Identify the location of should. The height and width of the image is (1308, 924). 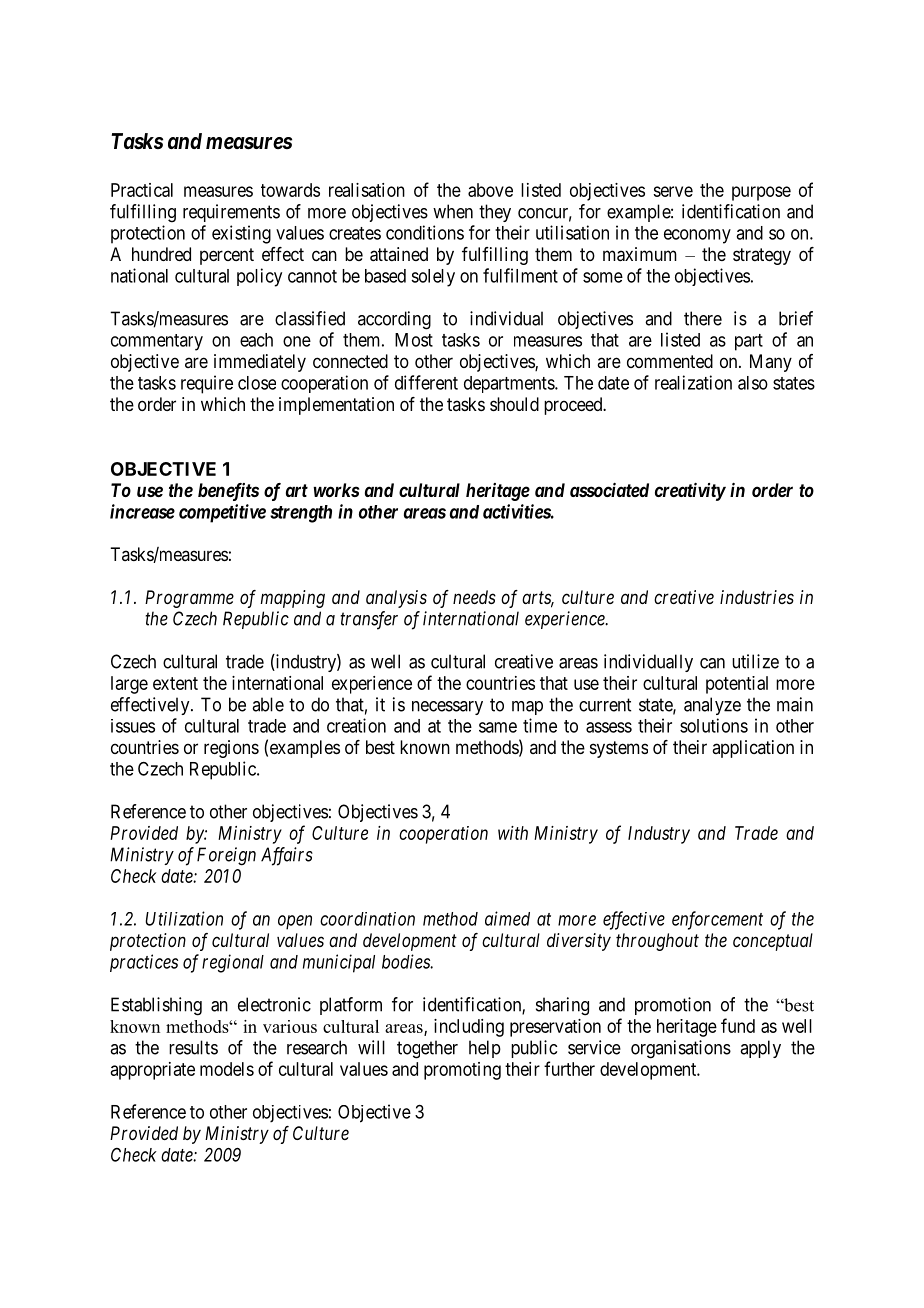
(514, 404).
